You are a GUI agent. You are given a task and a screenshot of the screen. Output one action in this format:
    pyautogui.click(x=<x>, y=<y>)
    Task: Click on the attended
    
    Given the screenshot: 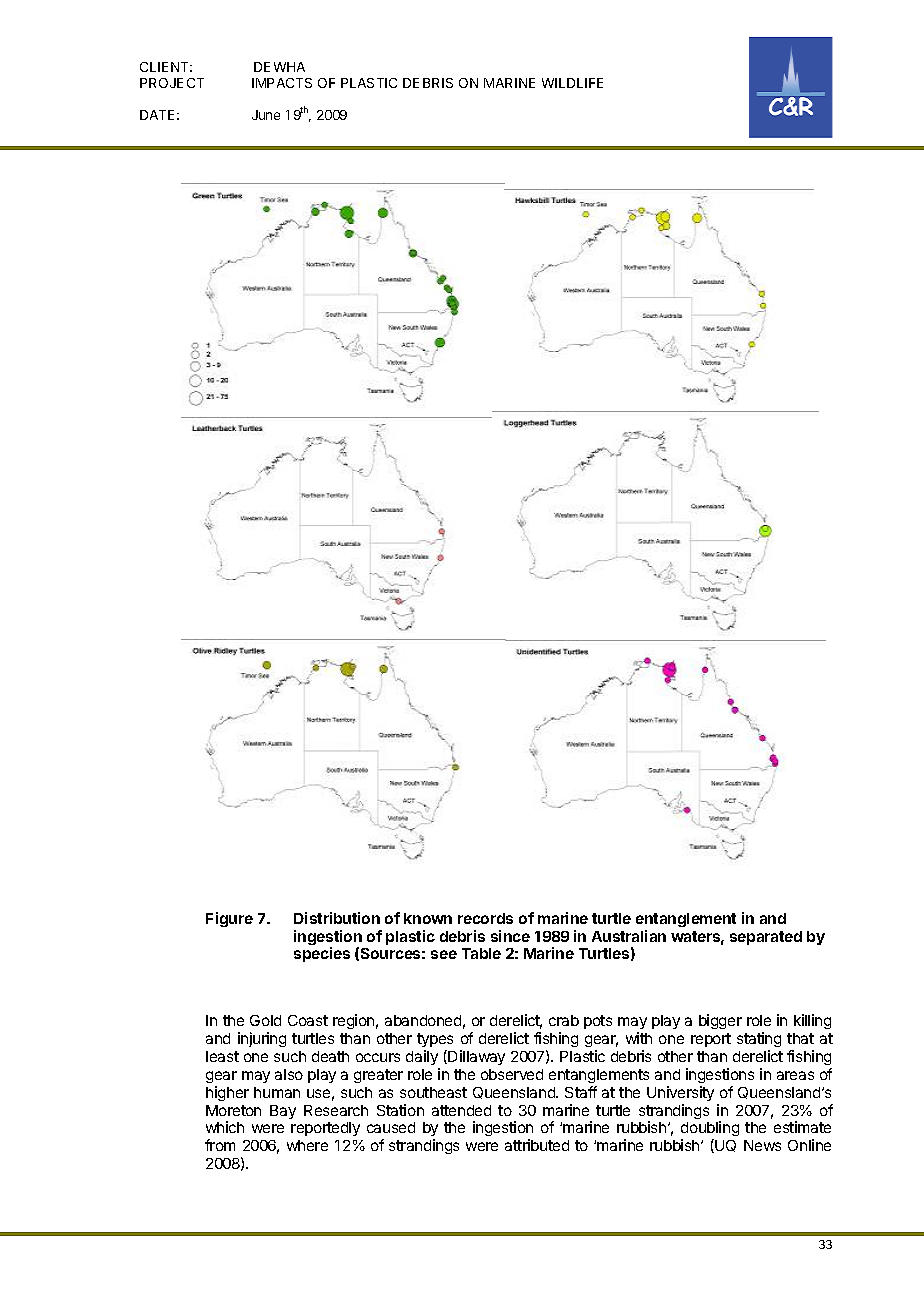 What is the action you would take?
    pyautogui.click(x=461, y=1110)
